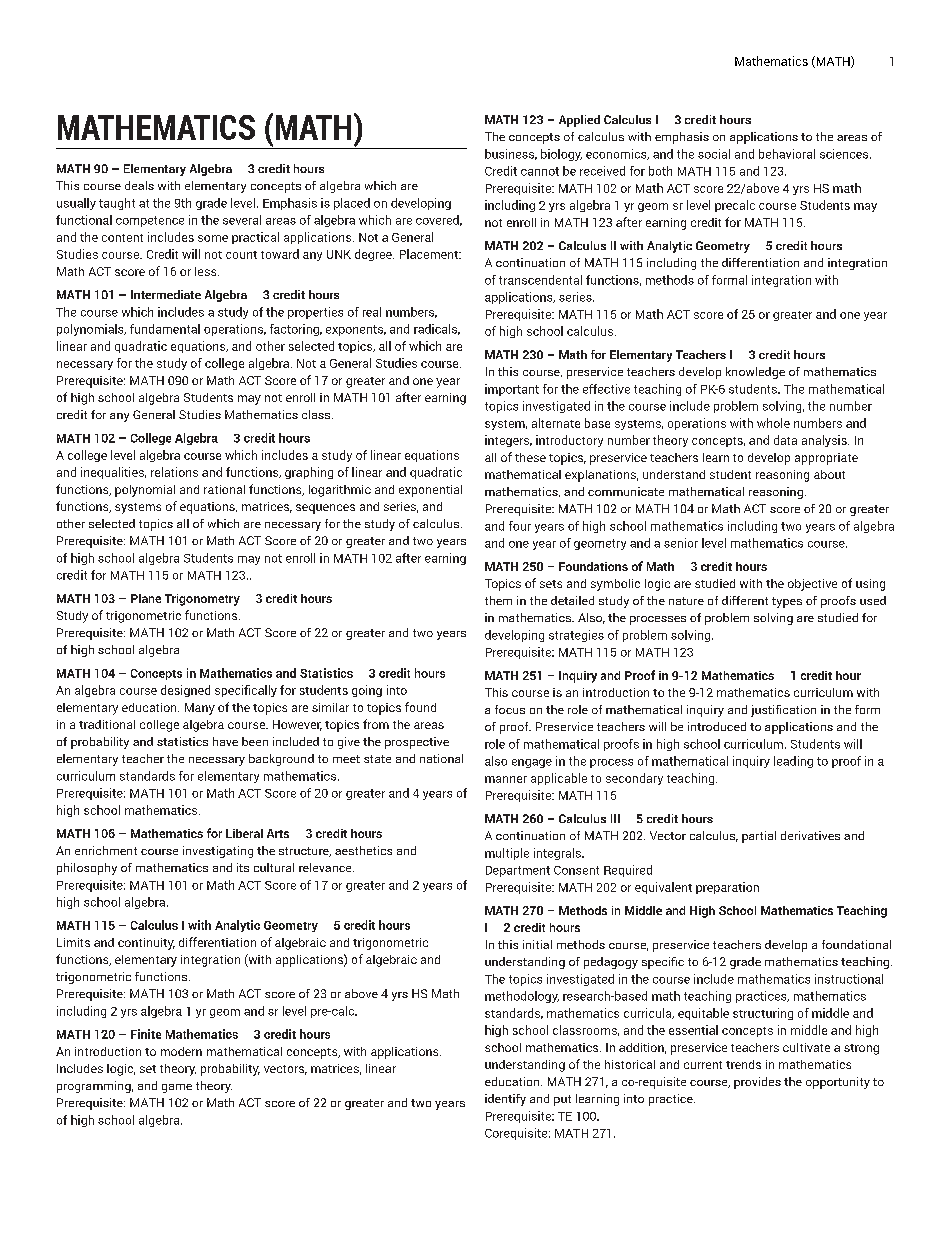 The image size is (952, 1233). Describe the element at coordinates (505, 1100) in the page. I see `identify` at that location.
